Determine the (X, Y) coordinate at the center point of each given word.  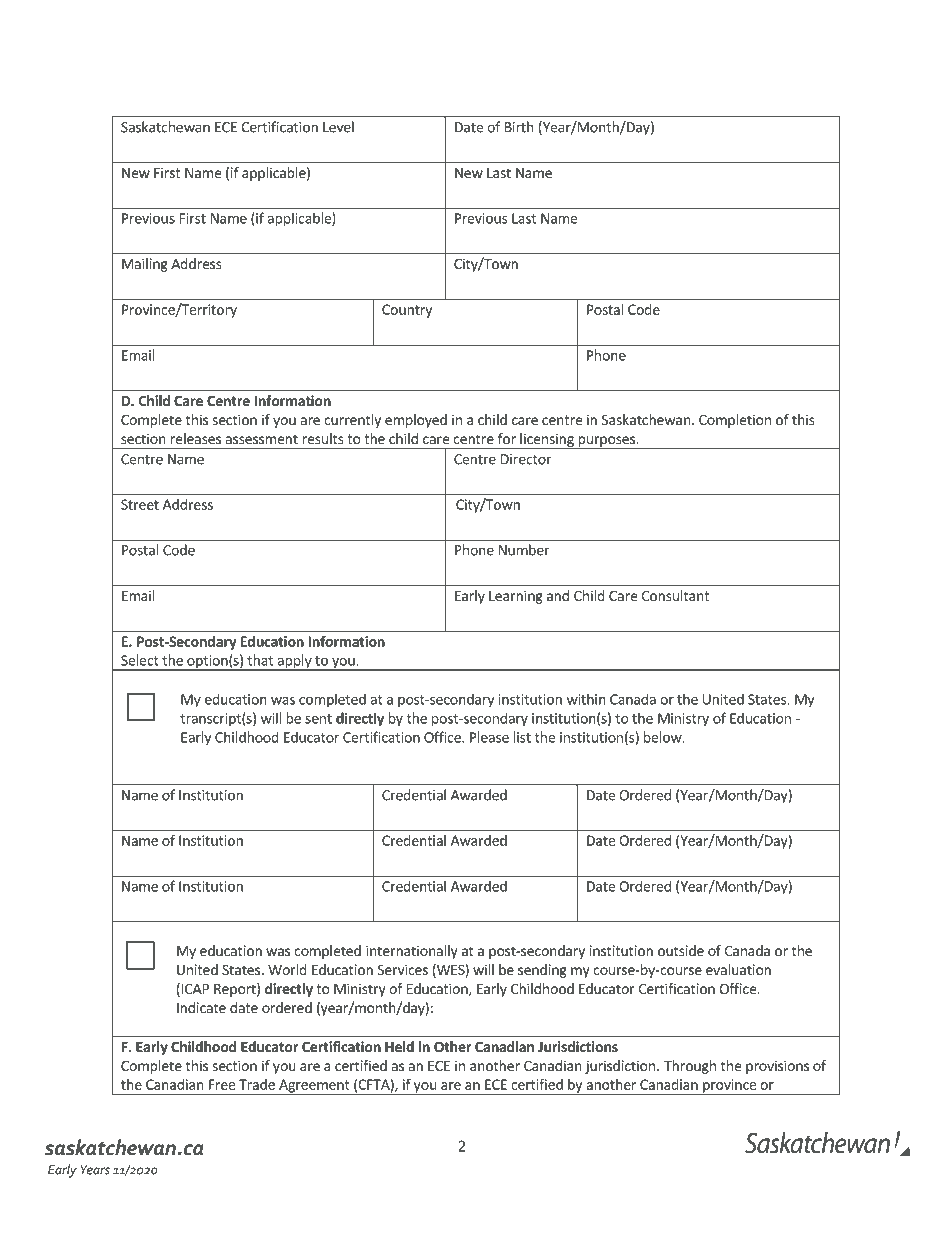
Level (338, 127)
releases (196, 438)
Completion (735, 421)
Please (489, 737)
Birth (519, 127)
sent (318, 719)
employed (416, 421)
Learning (516, 597)
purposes (606, 442)
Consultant (675, 595)
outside (681, 950)
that (260, 660)
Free (222, 1084)
